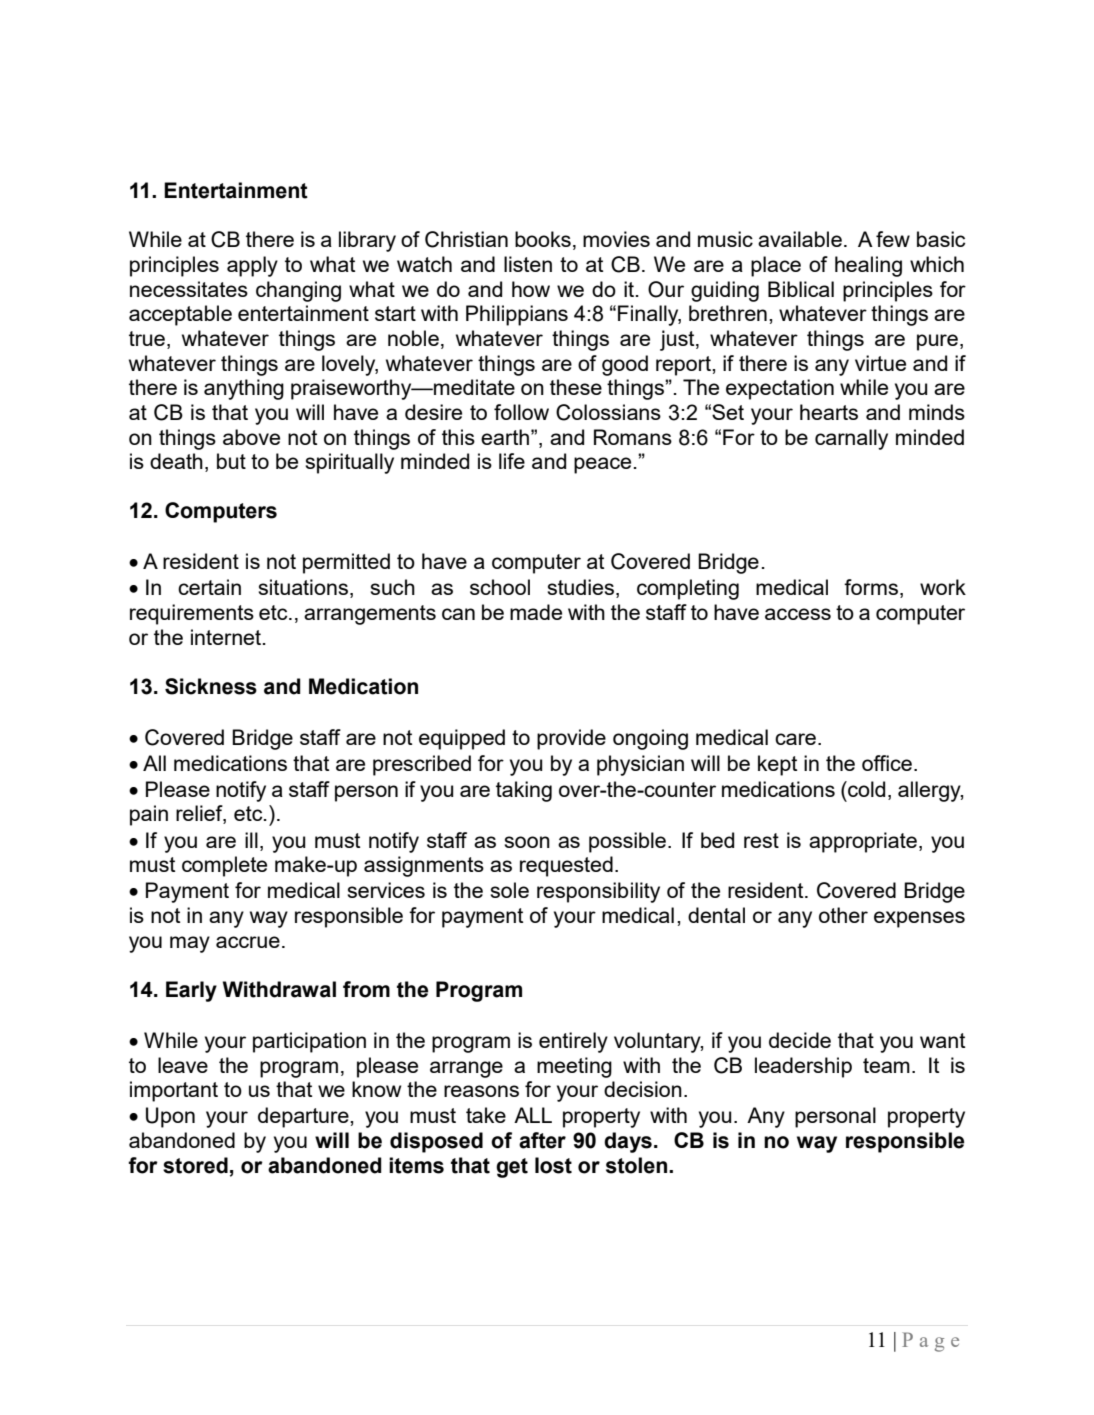 The width and height of the image is (1094, 1415). What do you see at coordinates (803, 1067) in the image?
I see `leadership` at bounding box center [803, 1067].
